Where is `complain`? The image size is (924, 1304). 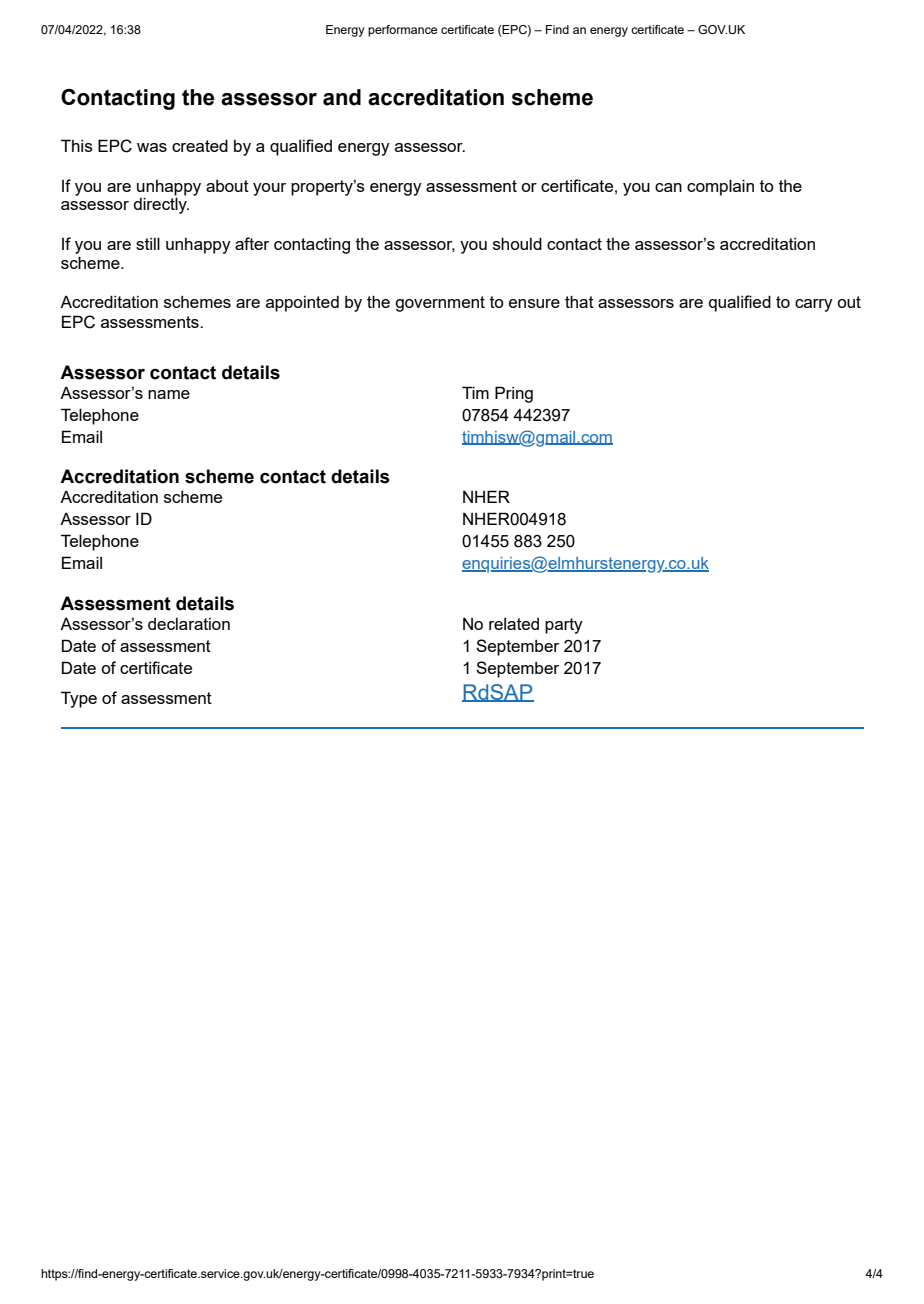
complain is located at coordinates (720, 187).
